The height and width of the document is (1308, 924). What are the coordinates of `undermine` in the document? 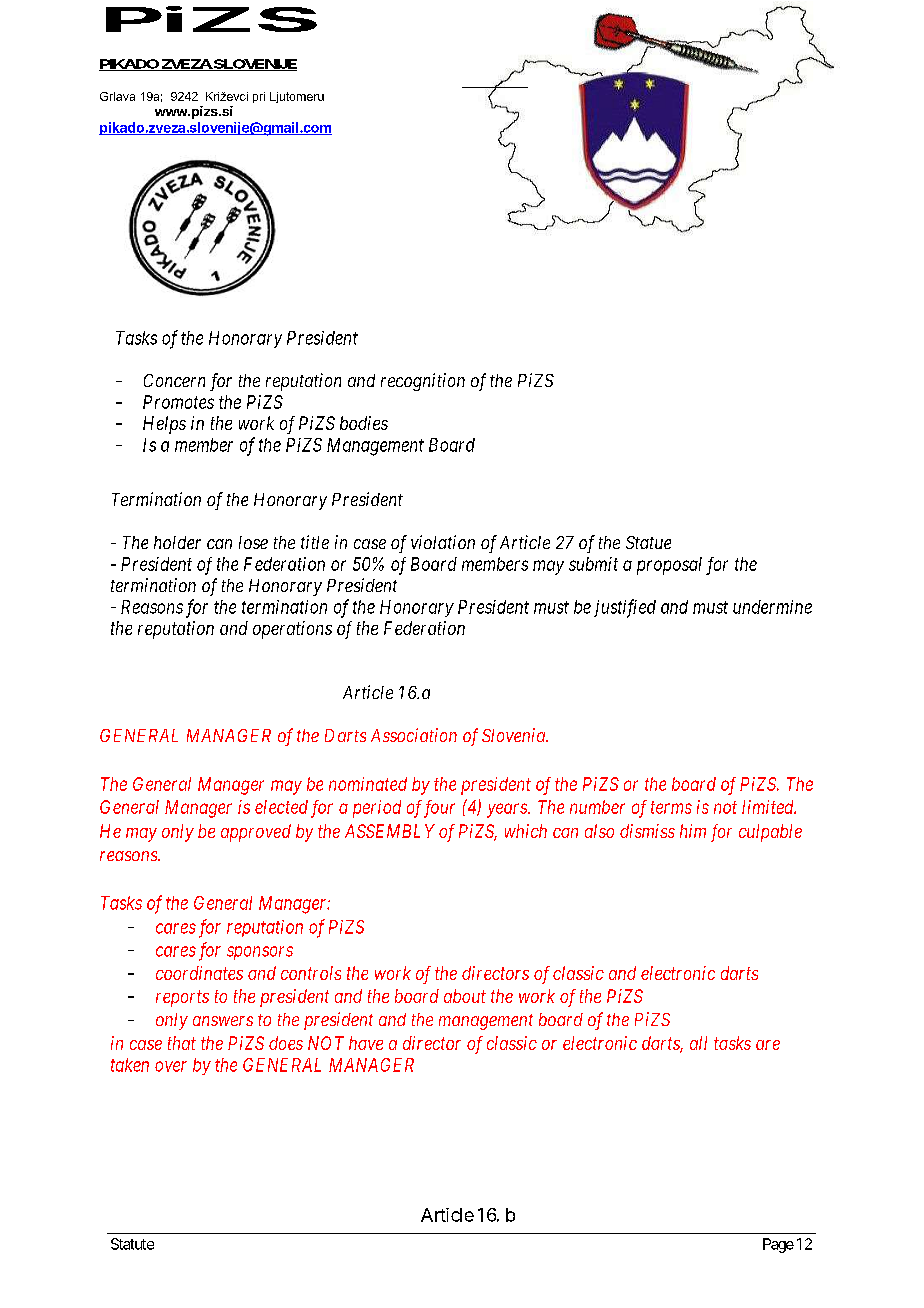 It's located at (772, 607).
